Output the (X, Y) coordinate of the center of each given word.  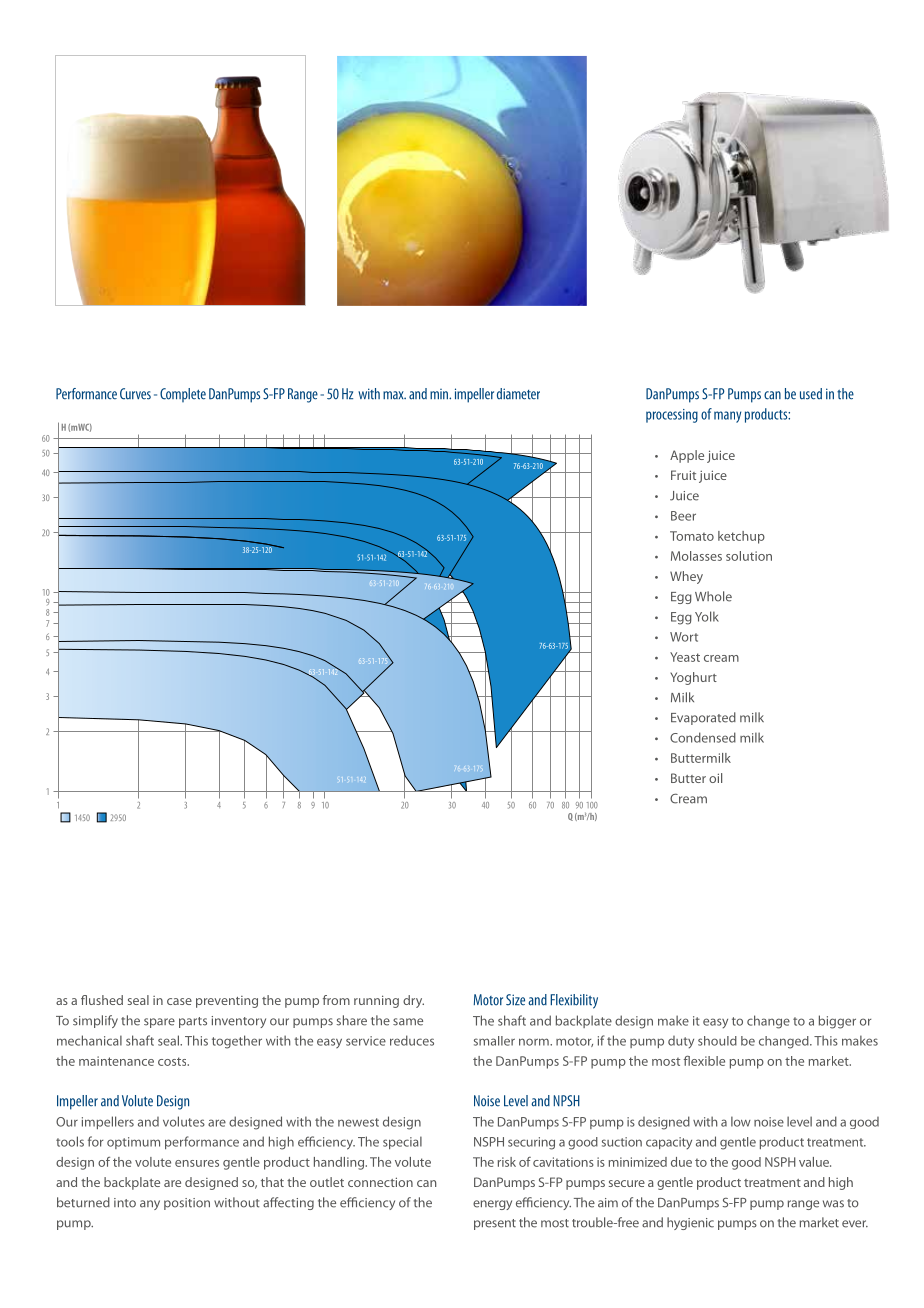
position (187, 1204)
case (179, 1001)
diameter (518, 394)
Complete (183, 395)
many (727, 417)
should (717, 1041)
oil (715, 778)
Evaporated (703, 718)
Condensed (703, 737)
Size (515, 1000)
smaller (494, 1041)
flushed (102, 1000)
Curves (135, 394)
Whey (686, 577)
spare (159, 1023)
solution (749, 556)
